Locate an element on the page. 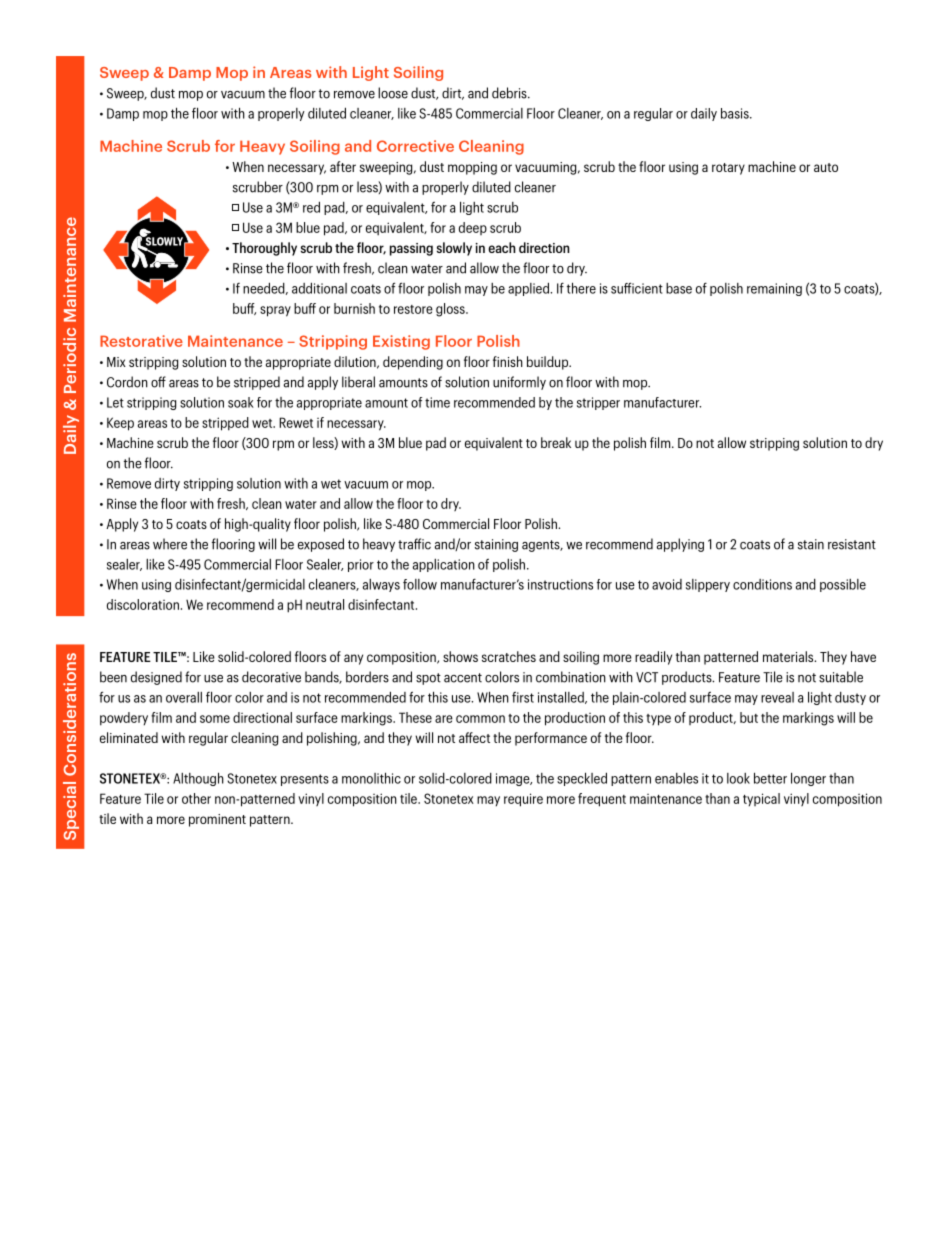  other is located at coordinates (196, 798).
